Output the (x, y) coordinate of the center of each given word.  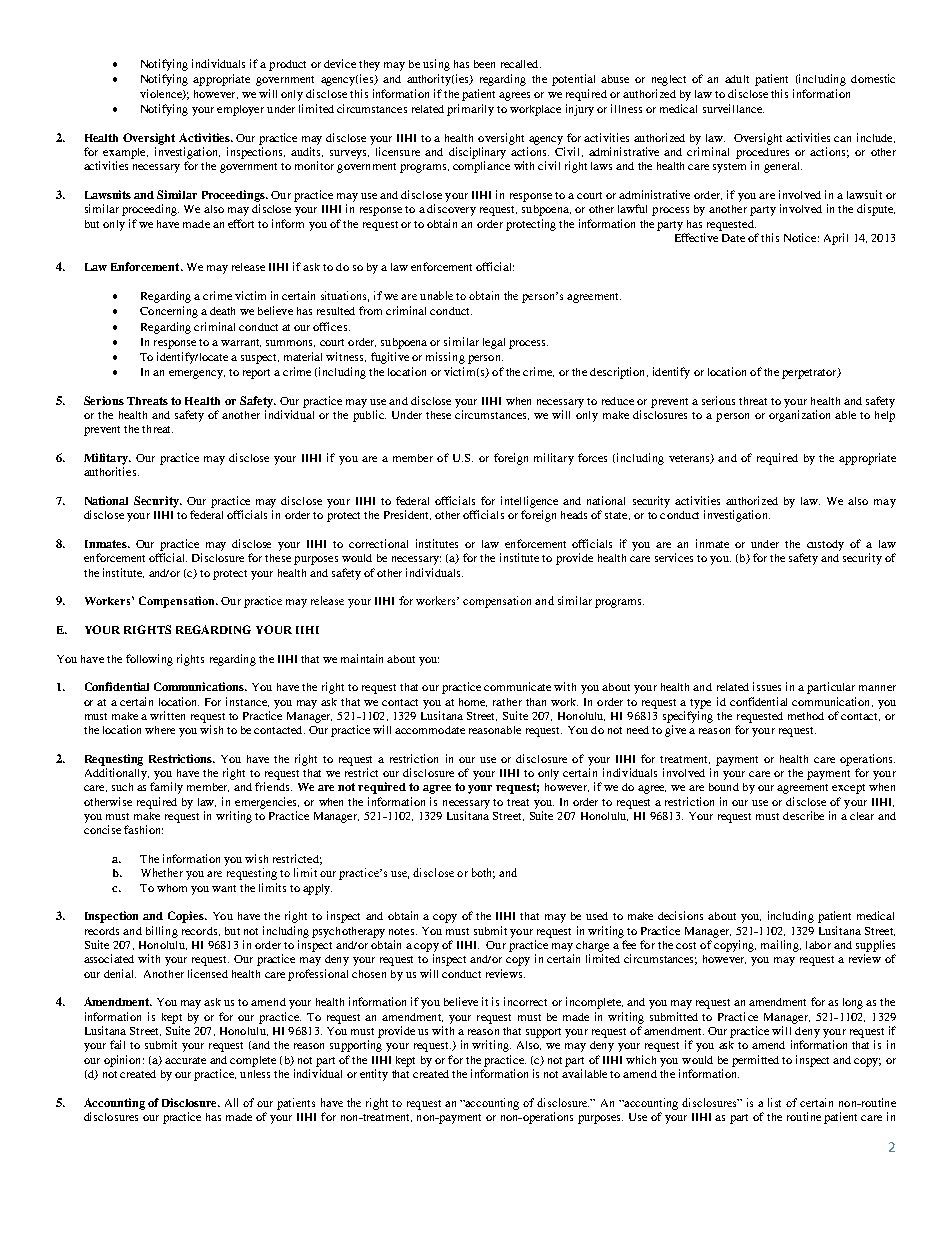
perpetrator (810, 373)
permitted (755, 1061)
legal (494, 343)
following (149, 660)
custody (825, 545)
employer (240, 110)
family (166, 788)
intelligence (529, 502)
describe (803, 815)
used (597, 916)
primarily (470, 110)
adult (737, 79)
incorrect (525, 1001)
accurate (185, 1060)
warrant (241, 343)
